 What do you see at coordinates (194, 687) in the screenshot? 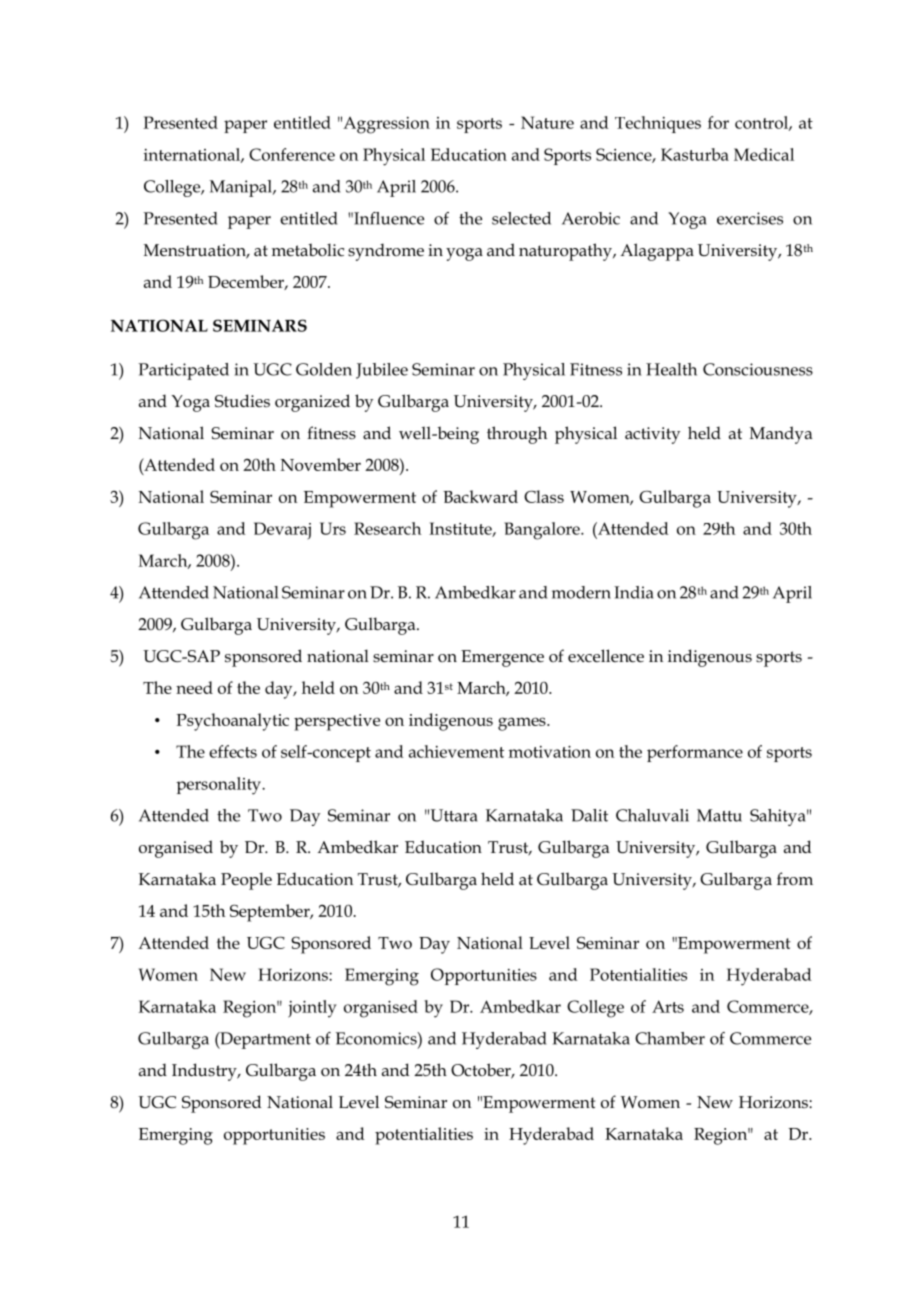
I see `need` at bounding box center [194, 687].
